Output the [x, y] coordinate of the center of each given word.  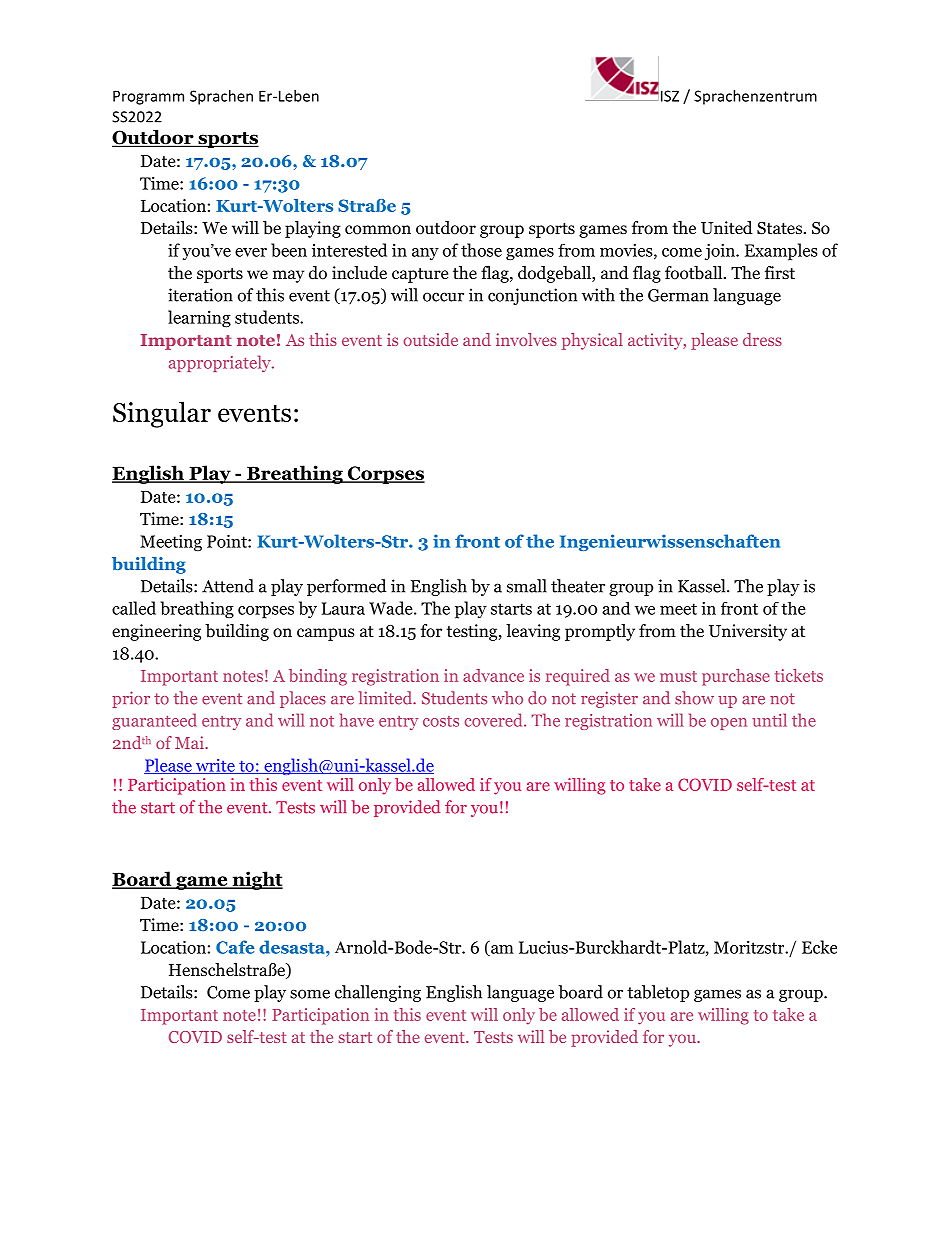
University [748, 632]
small [527, 586]
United [727, 228]
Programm [148, 97]
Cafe [235, 947]
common [378, 230]
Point [228, 541]
